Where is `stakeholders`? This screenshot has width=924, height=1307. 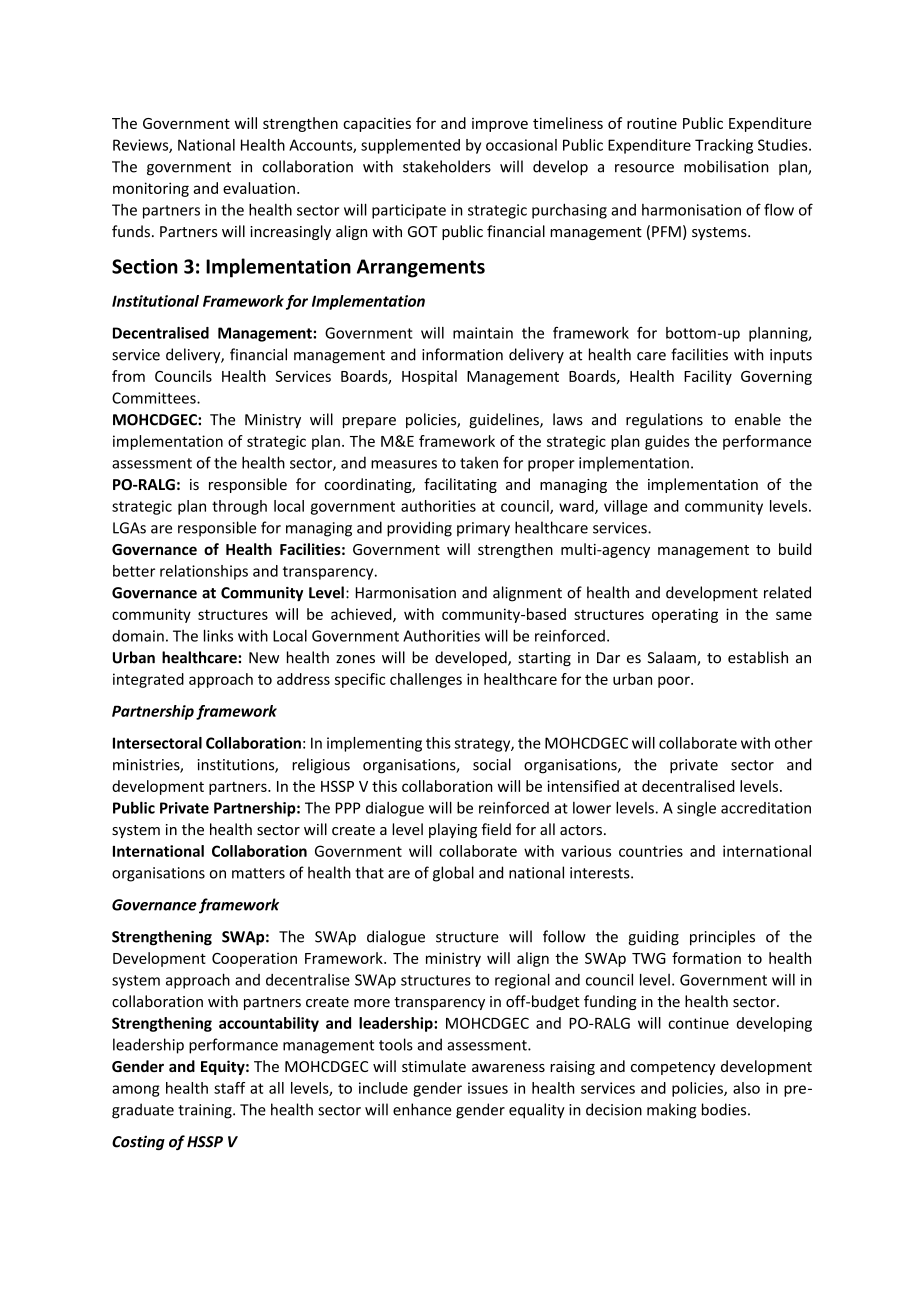
stakeholders is located at coordinates (447, 166).
